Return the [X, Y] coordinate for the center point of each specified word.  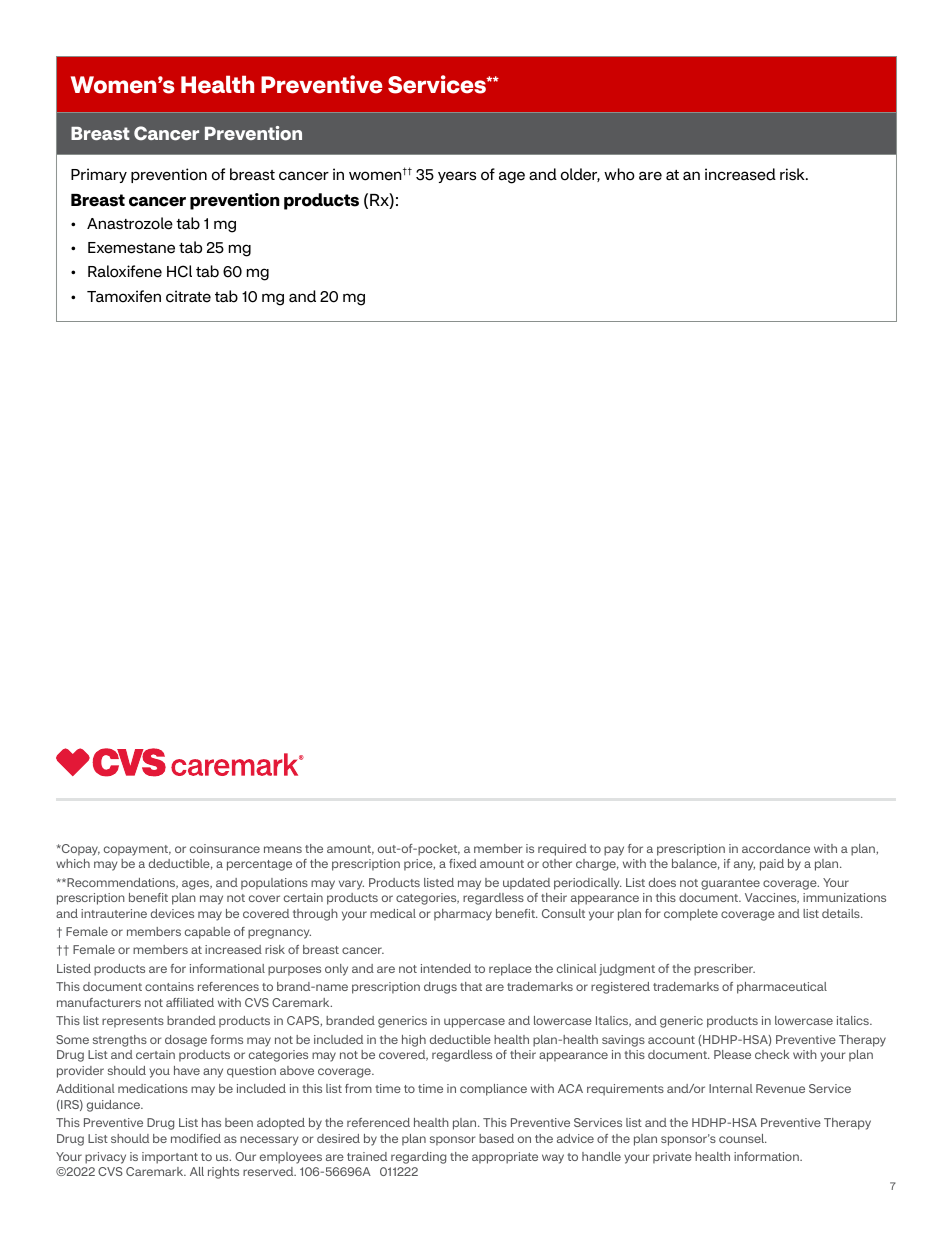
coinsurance [225, 848]
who [619, 174]
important [170, 1158]
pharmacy [463, 915]
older [580, 175]
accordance [776, 848]
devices [172, 913]
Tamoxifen [124, 296]
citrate [188, 296]
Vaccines [772, 898]
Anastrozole [130, 223]
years [457, 177]
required [562, 850]
